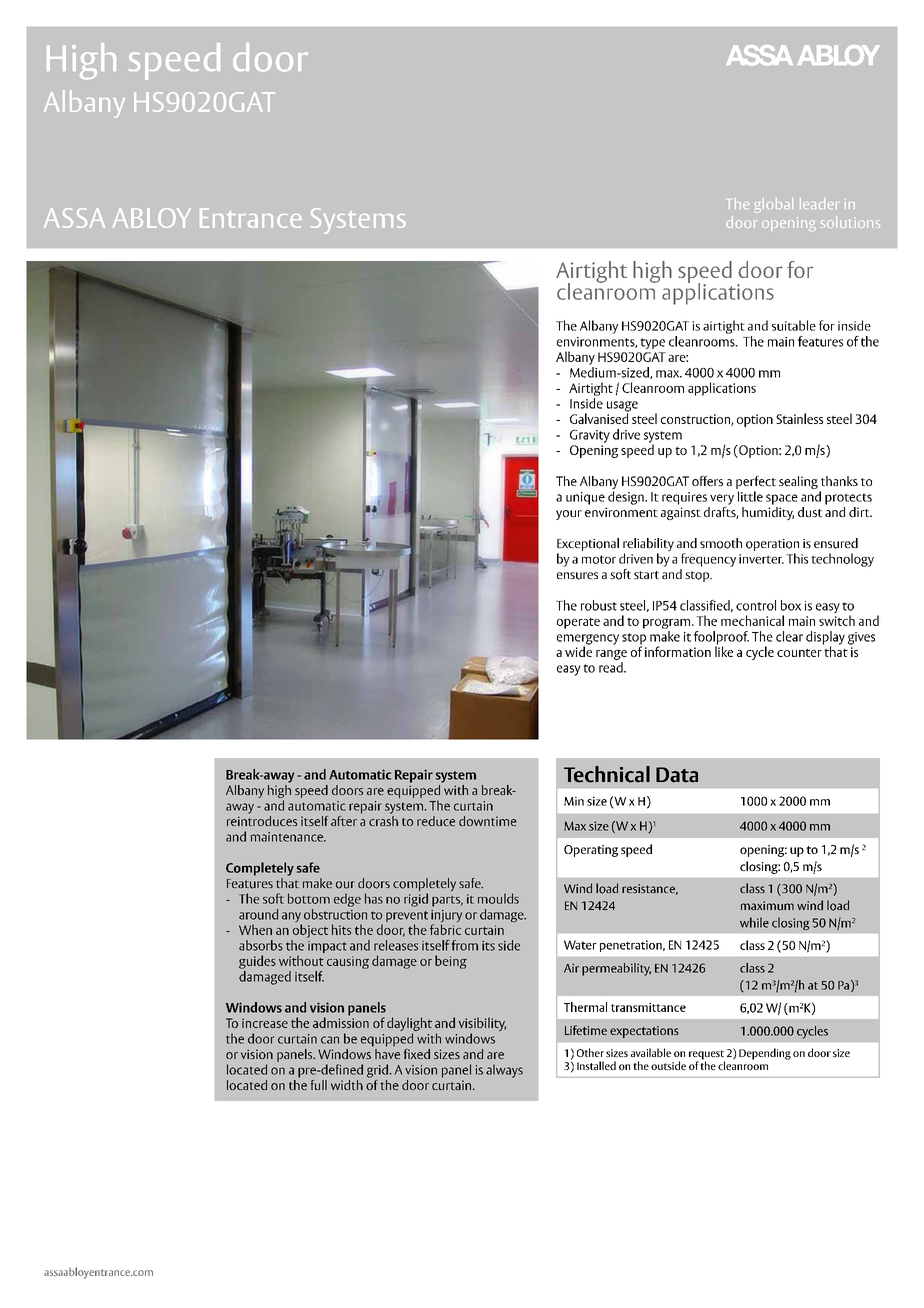  I want to click on Gravity, so click(590, 436).
